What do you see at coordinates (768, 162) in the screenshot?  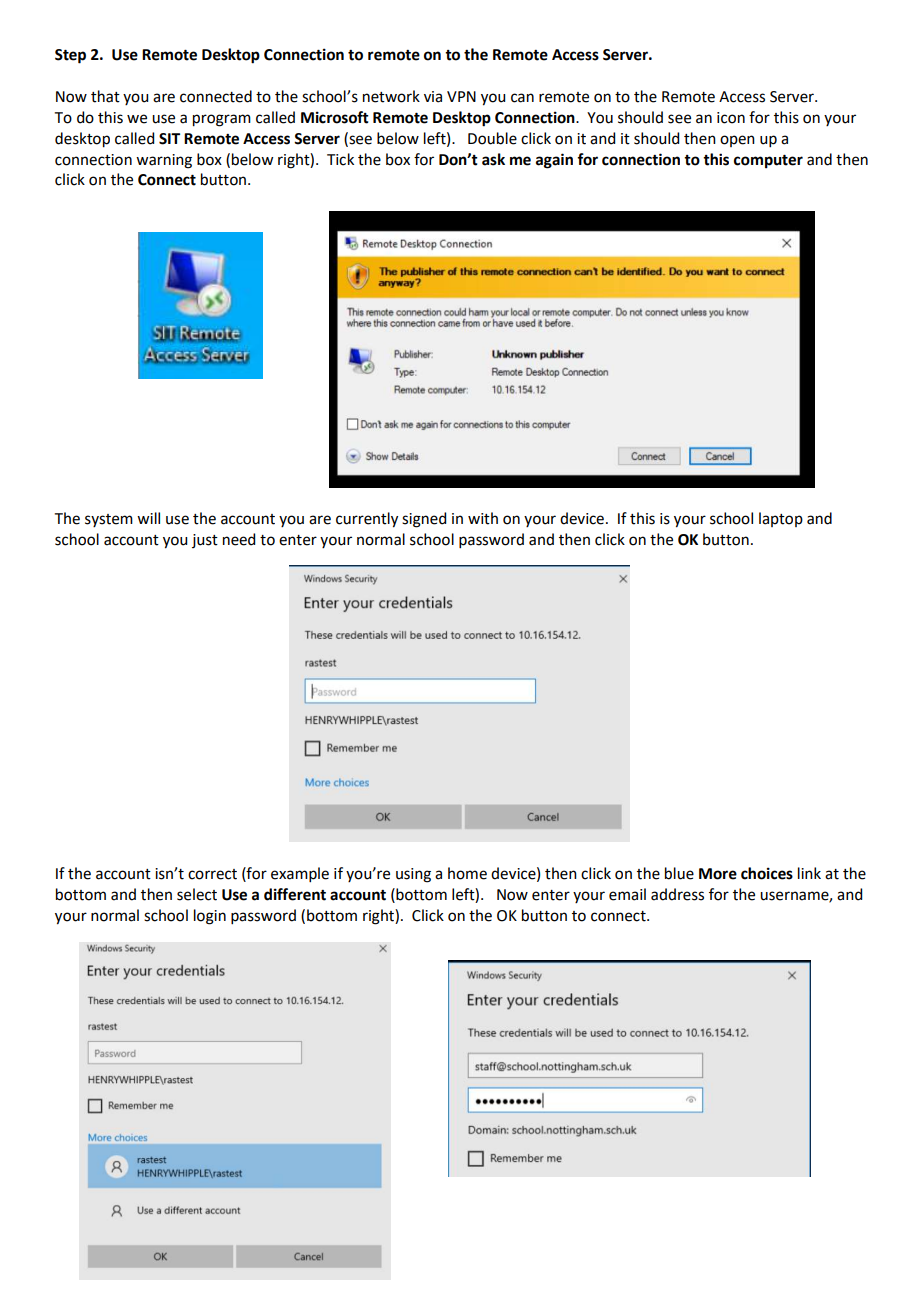 I see `computer` at bounding box center [768, 162].
